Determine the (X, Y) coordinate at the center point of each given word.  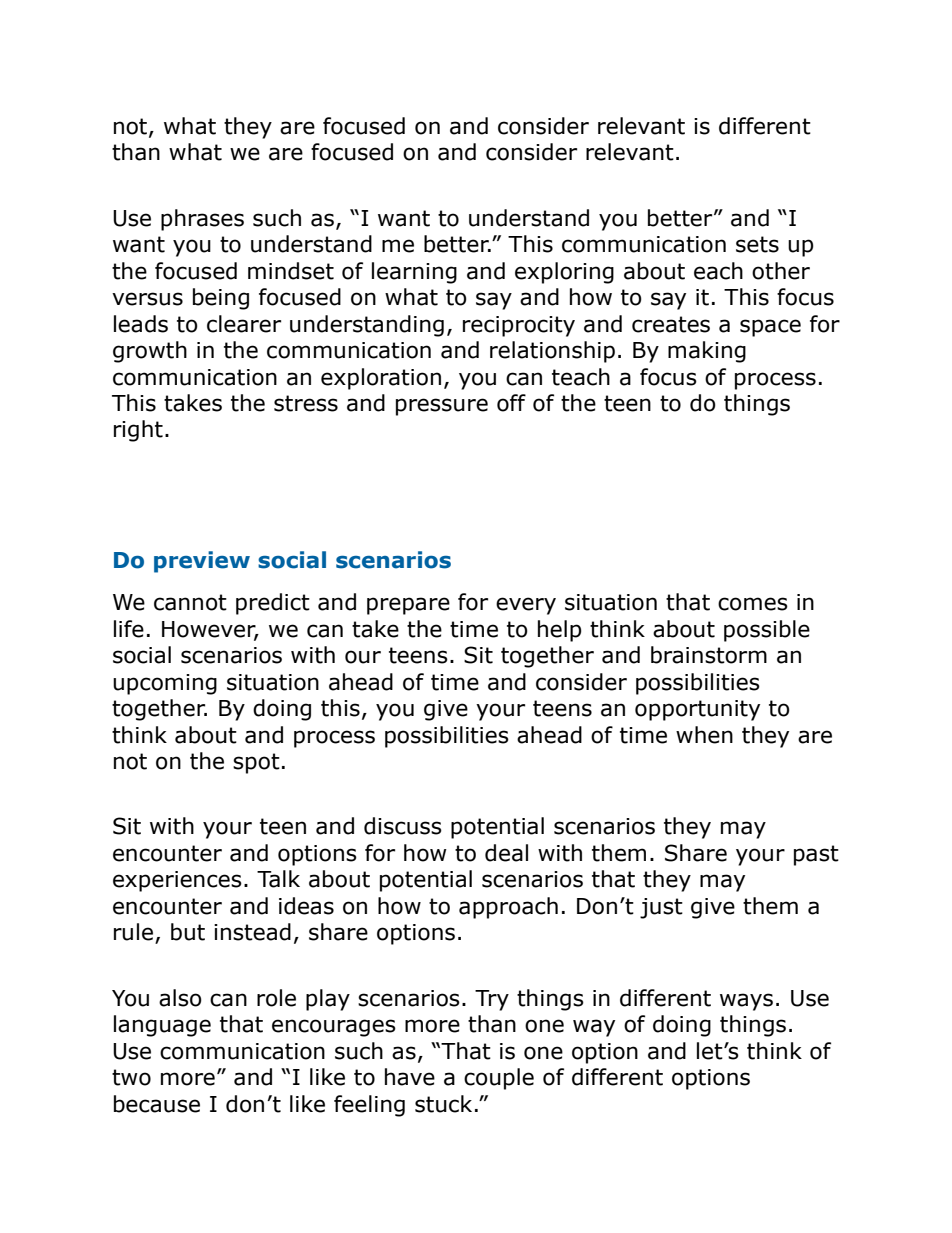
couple (499, 1079)
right (138, 431)
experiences (177, 881)
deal (506, 853)
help (559, 631)
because (157, 1104)
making (707, 352)
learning (414, 273)
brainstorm (709, 655)
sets (757, 244)
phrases (202, 220)
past (816, 855)
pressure (442, 407)
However (210, 630)
